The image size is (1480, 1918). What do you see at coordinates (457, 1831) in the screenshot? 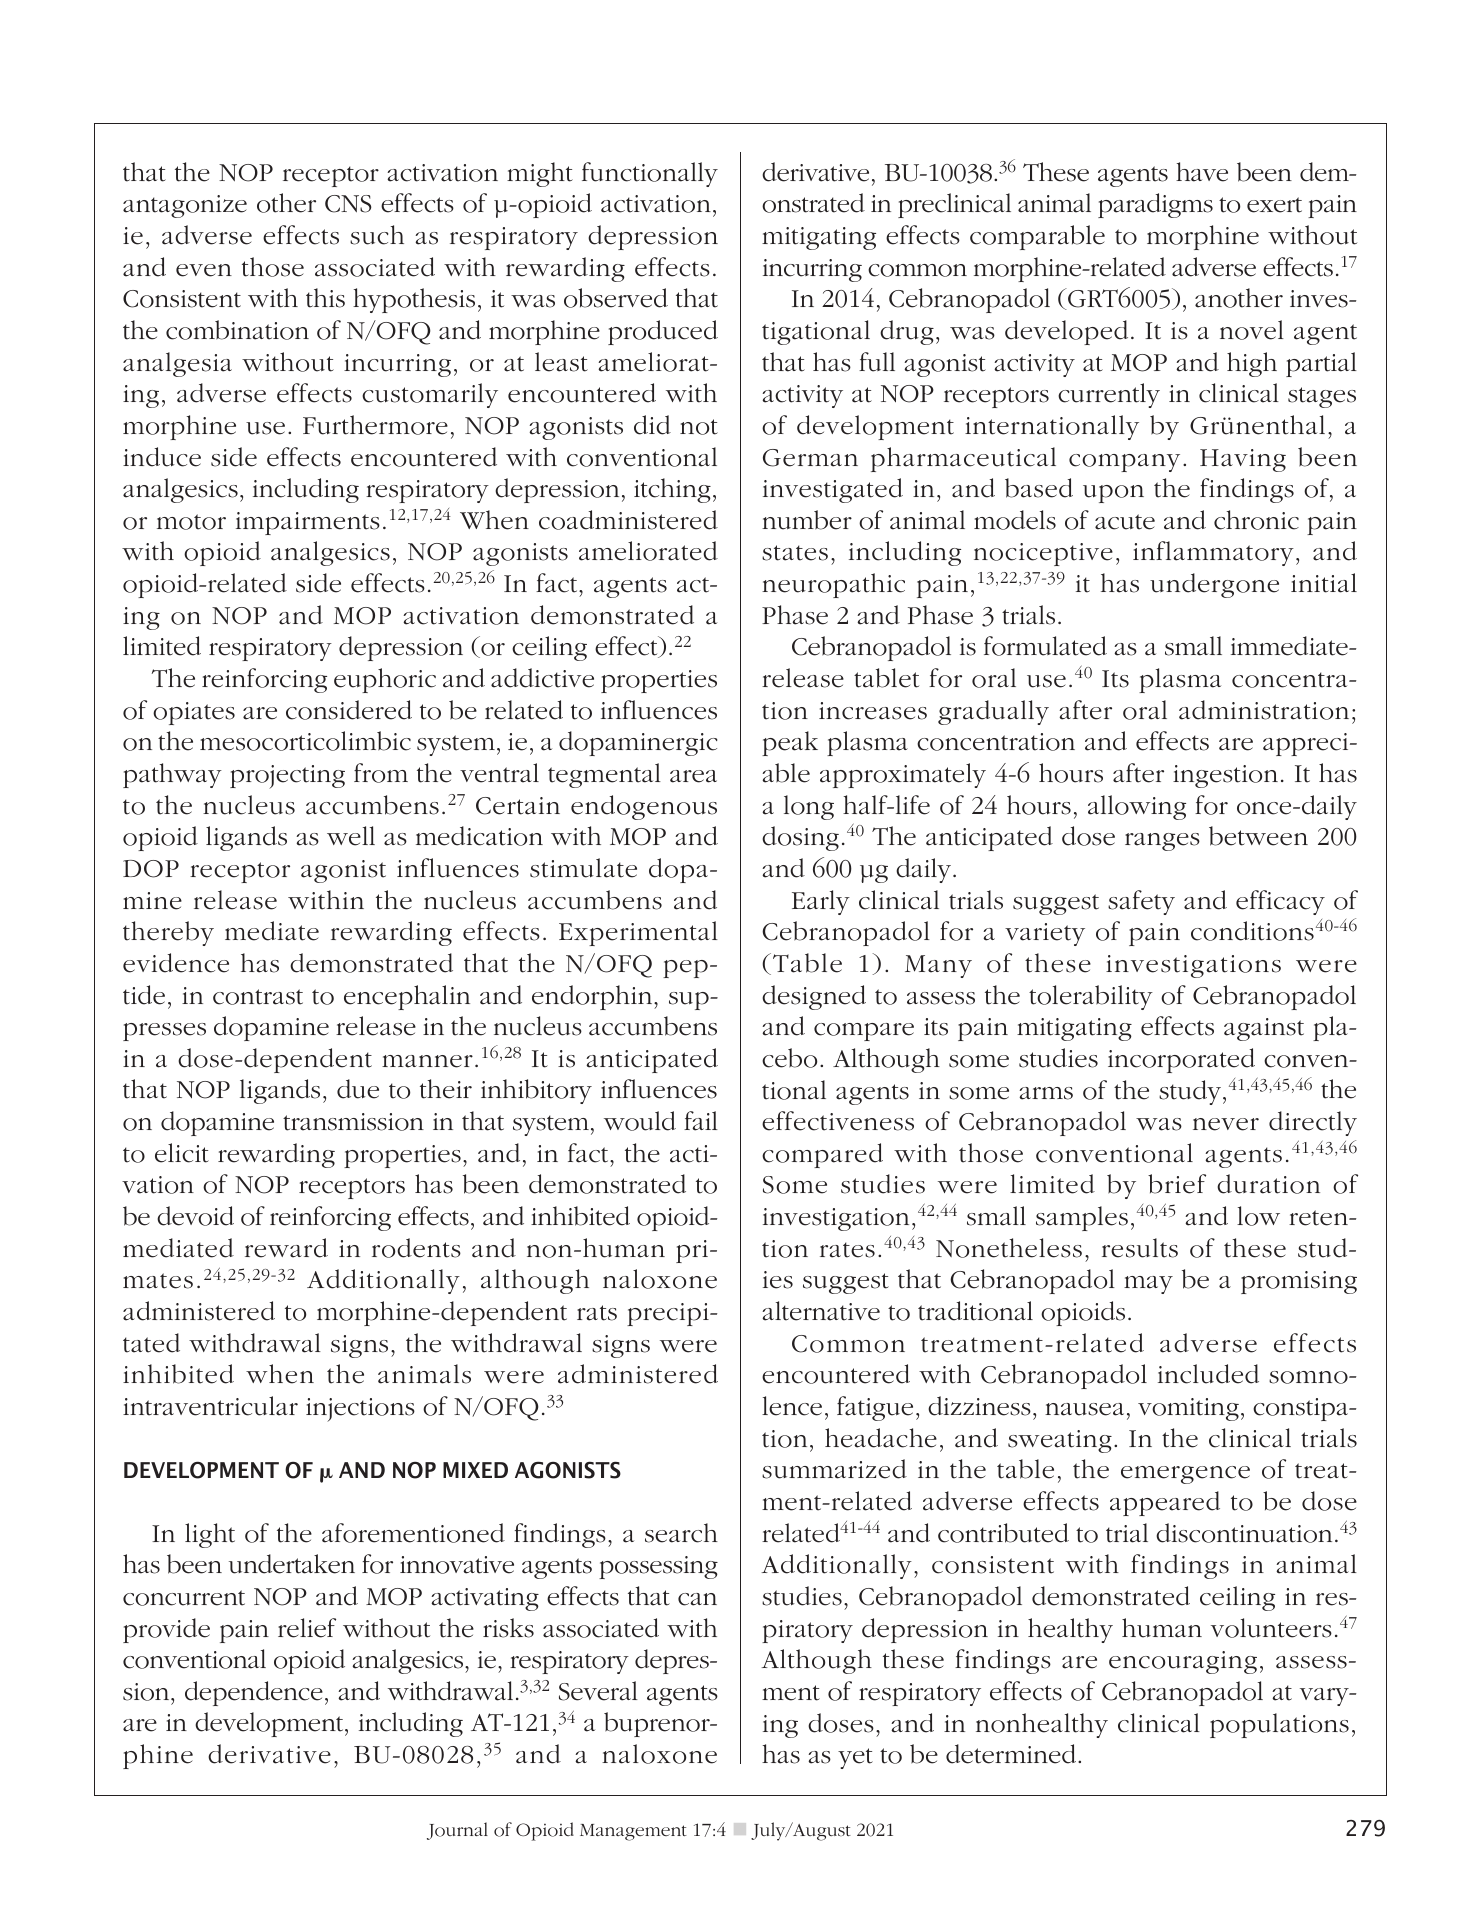
I see `Journal` at bounding box center [457, 1831].
